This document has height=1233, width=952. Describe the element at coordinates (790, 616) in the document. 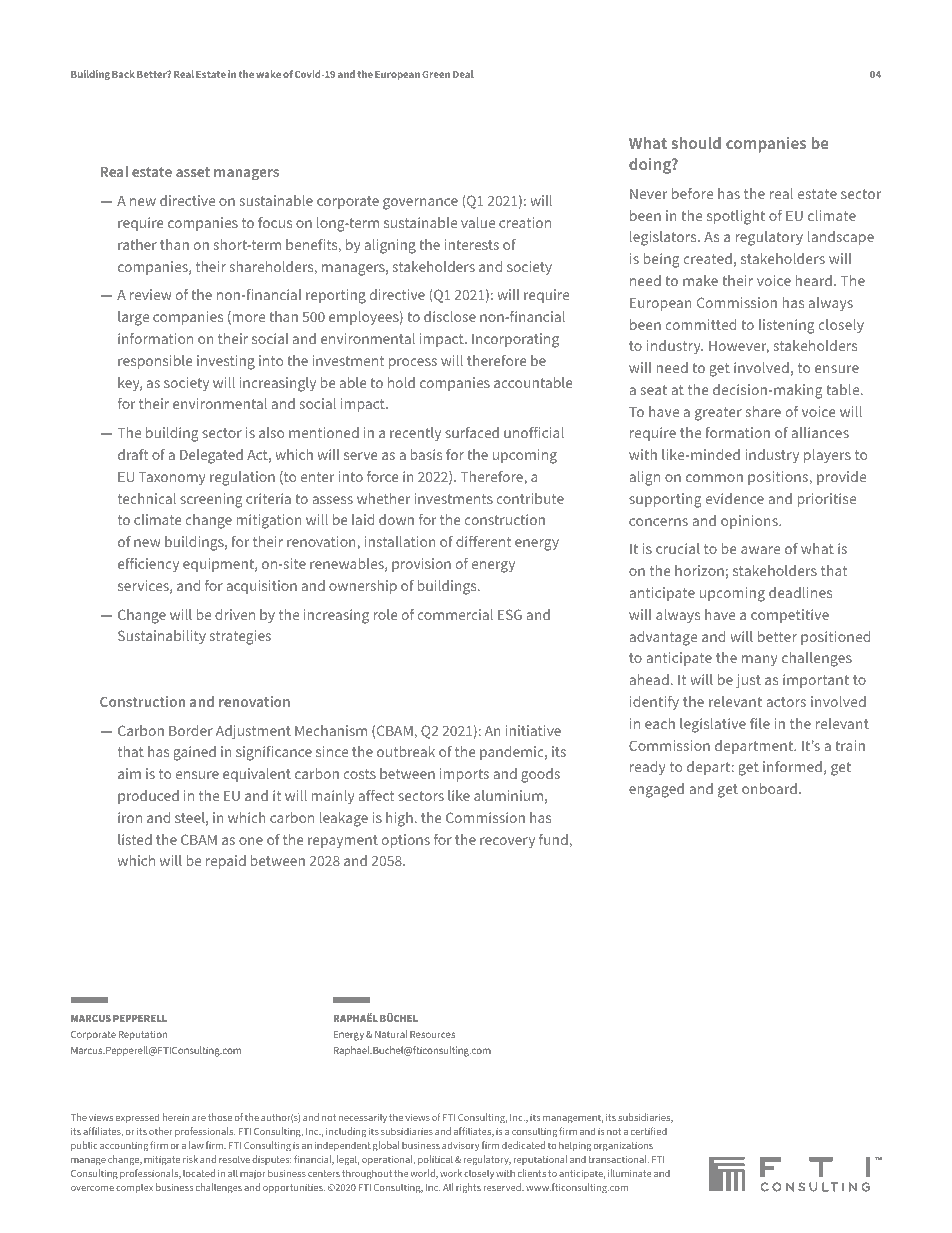

I see `competitive` at that location.
